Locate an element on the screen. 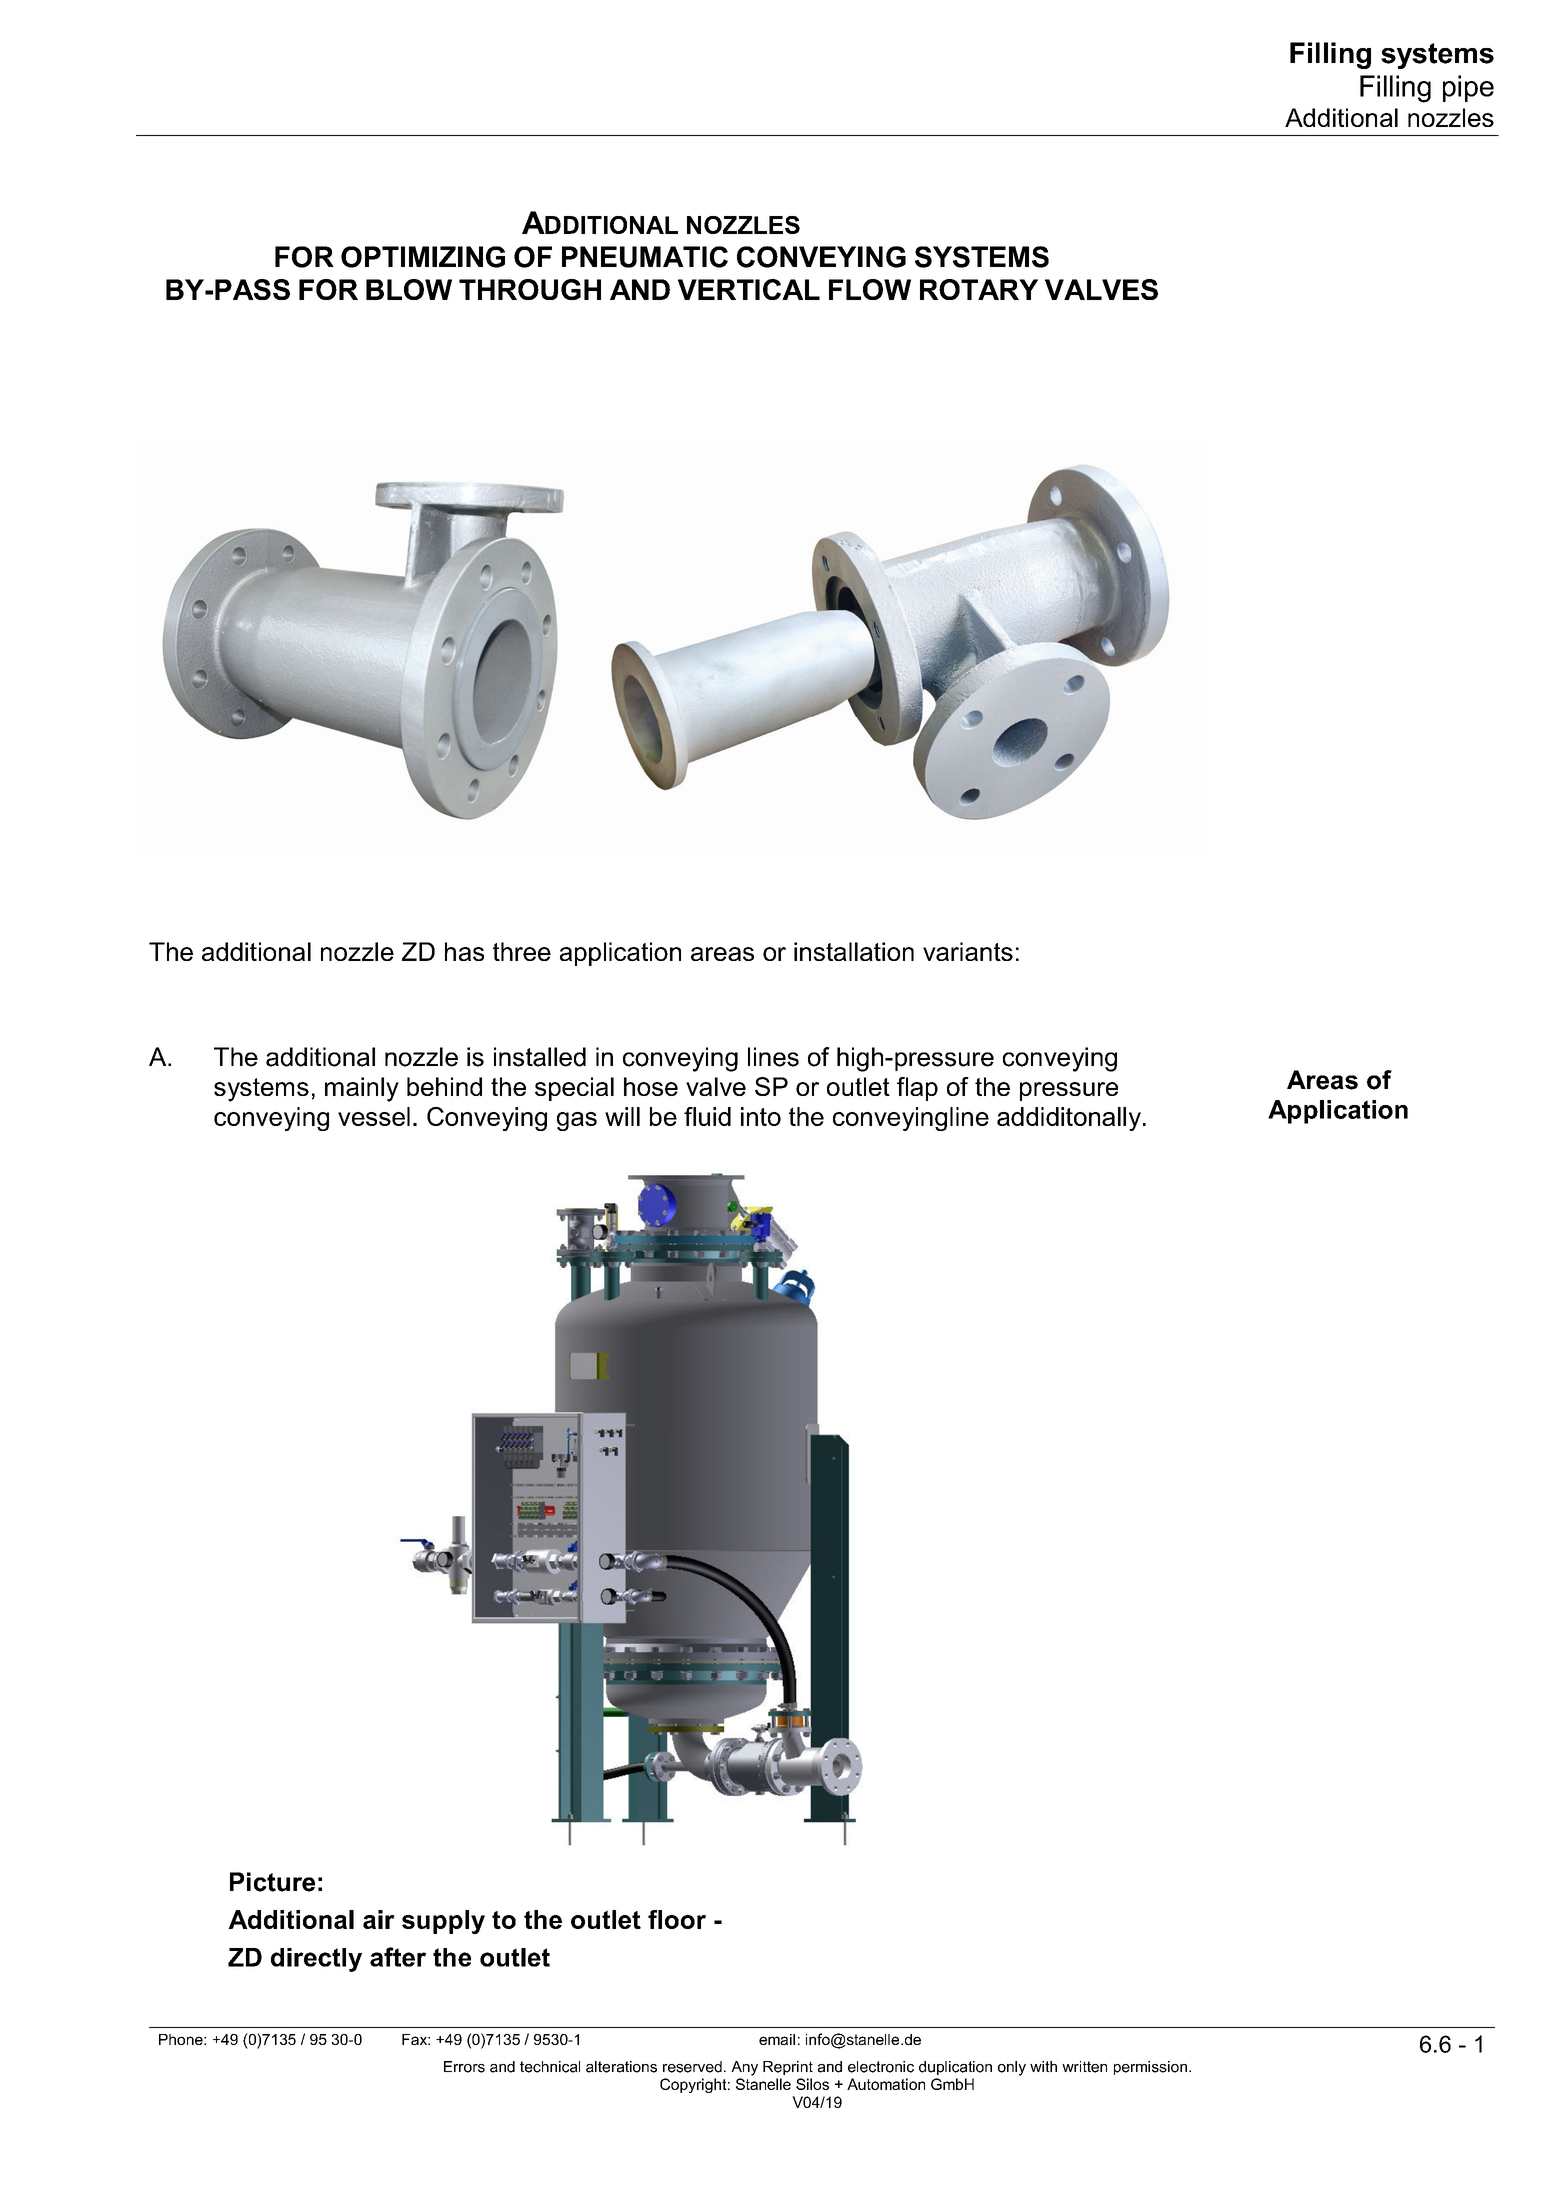 This screenshot has height=2187, width=1546. BLOW is located at coordinates (409, 289).
